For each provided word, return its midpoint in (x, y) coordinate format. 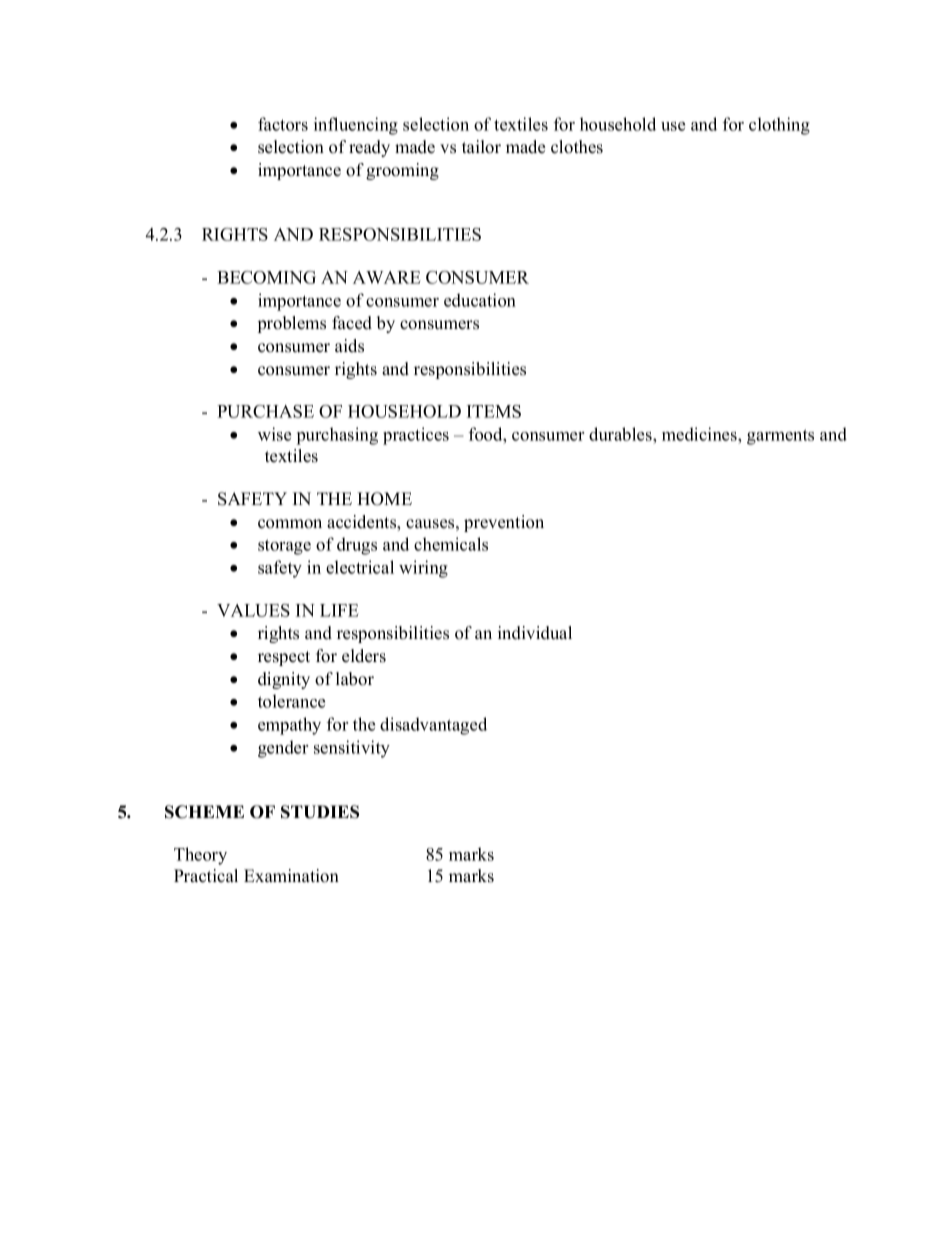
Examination (291, 876)
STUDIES (320, 812)
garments (780, 437)
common (290, 524)
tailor (481, 147)
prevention (504, 523)
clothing (779, 126)
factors (283, 124)
